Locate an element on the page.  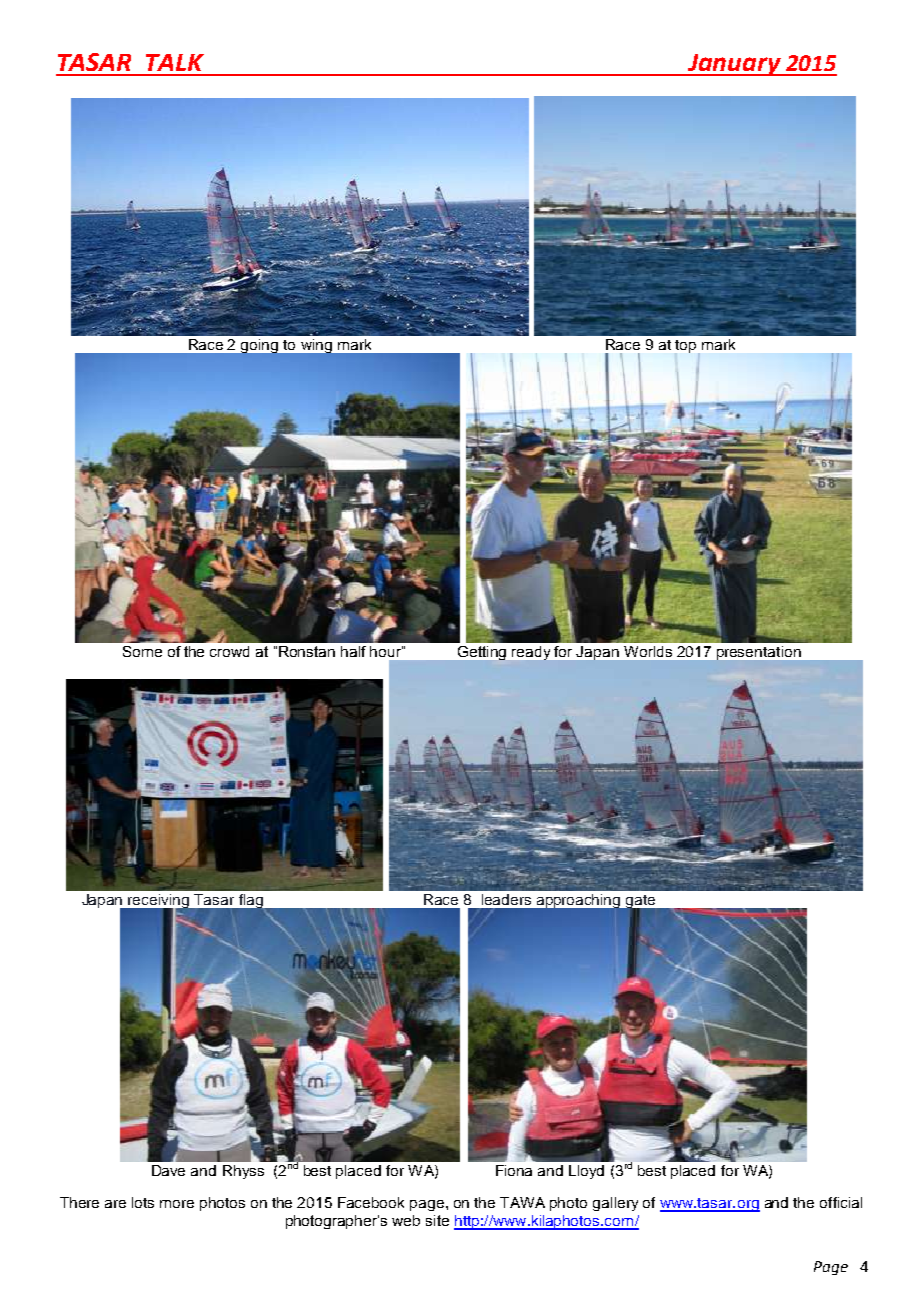
top is located at coordinates (685, 346).
